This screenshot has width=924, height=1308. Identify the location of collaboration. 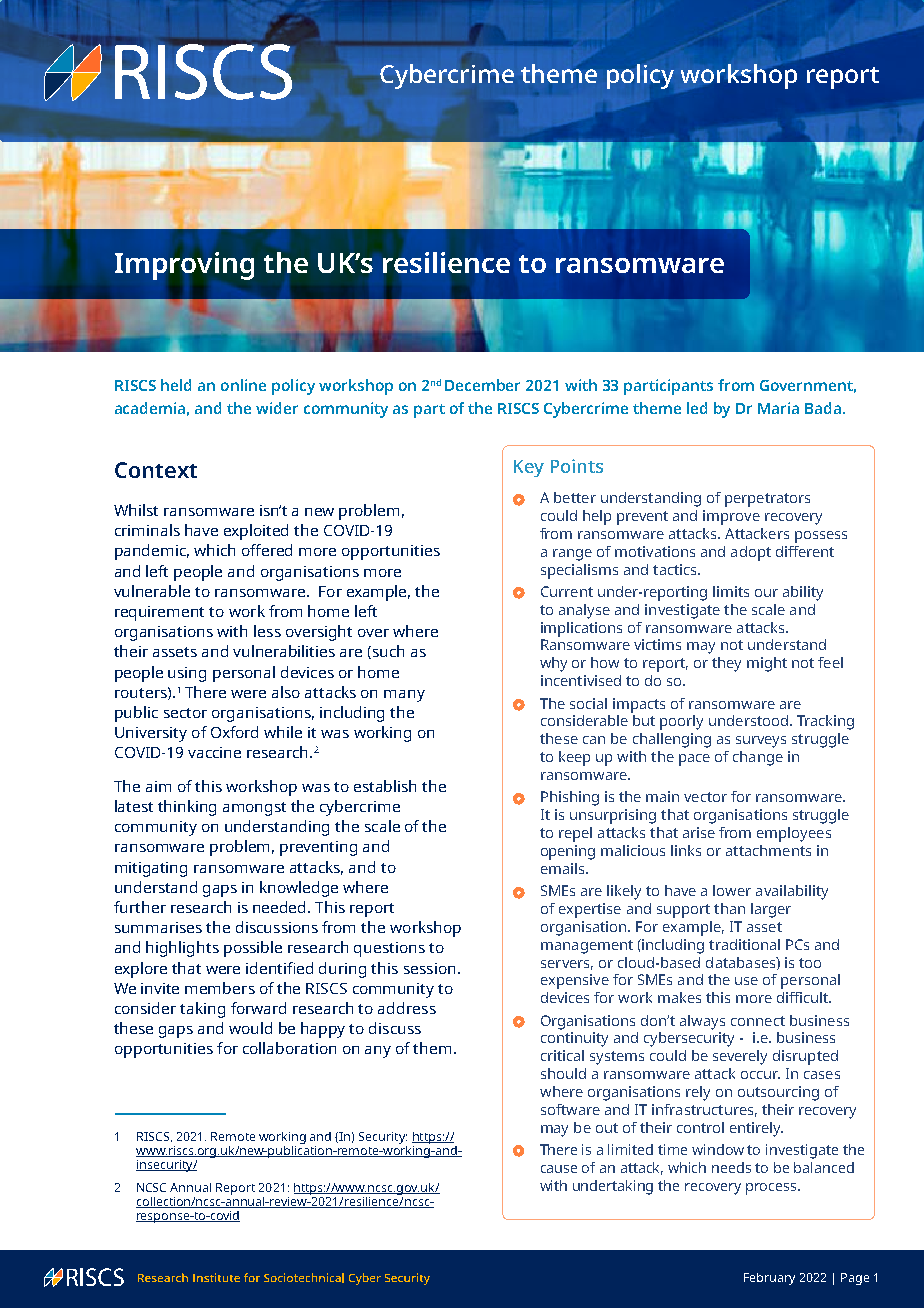
(289, 1048).
